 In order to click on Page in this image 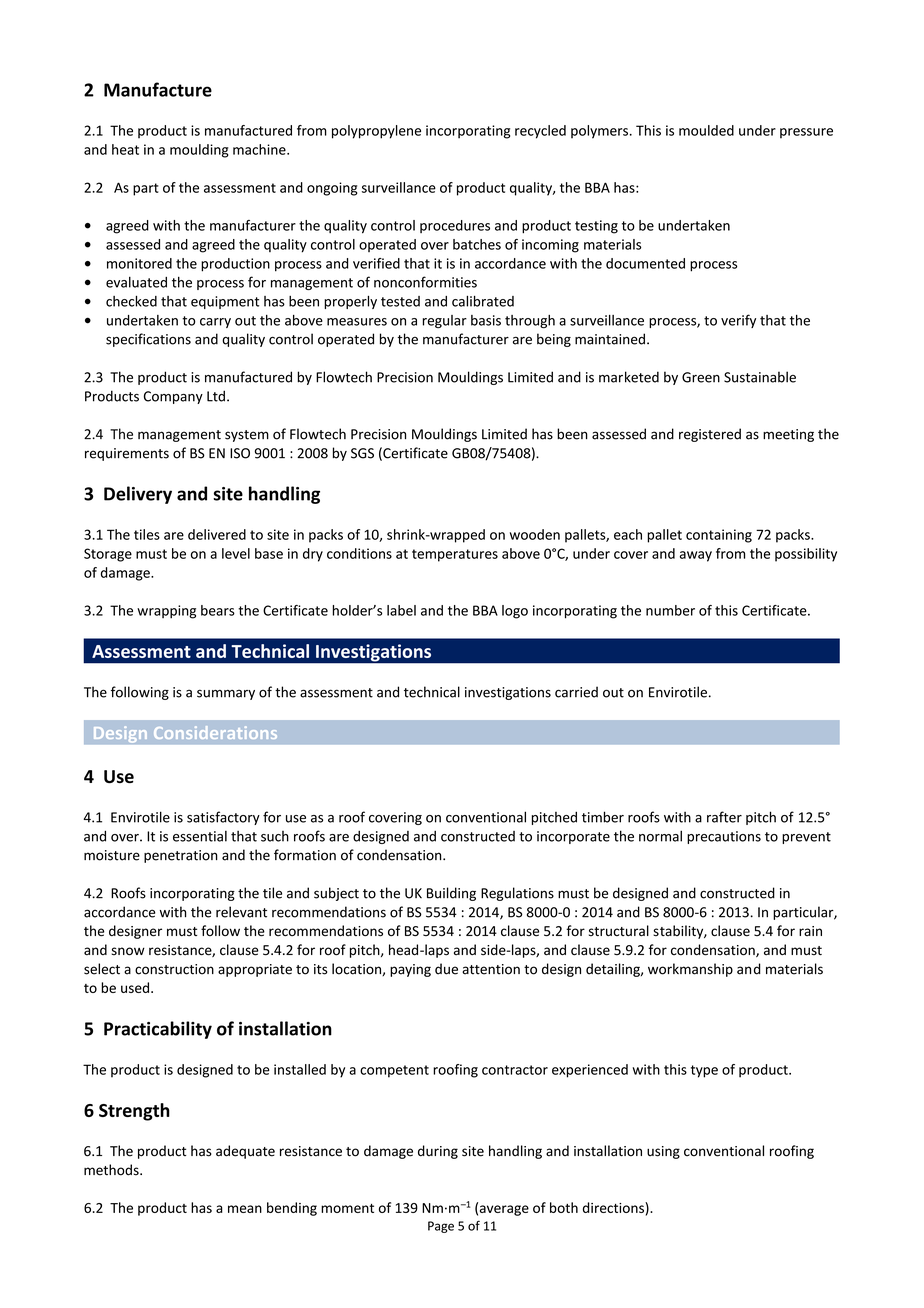, I will do `click(441, 1227)`.
